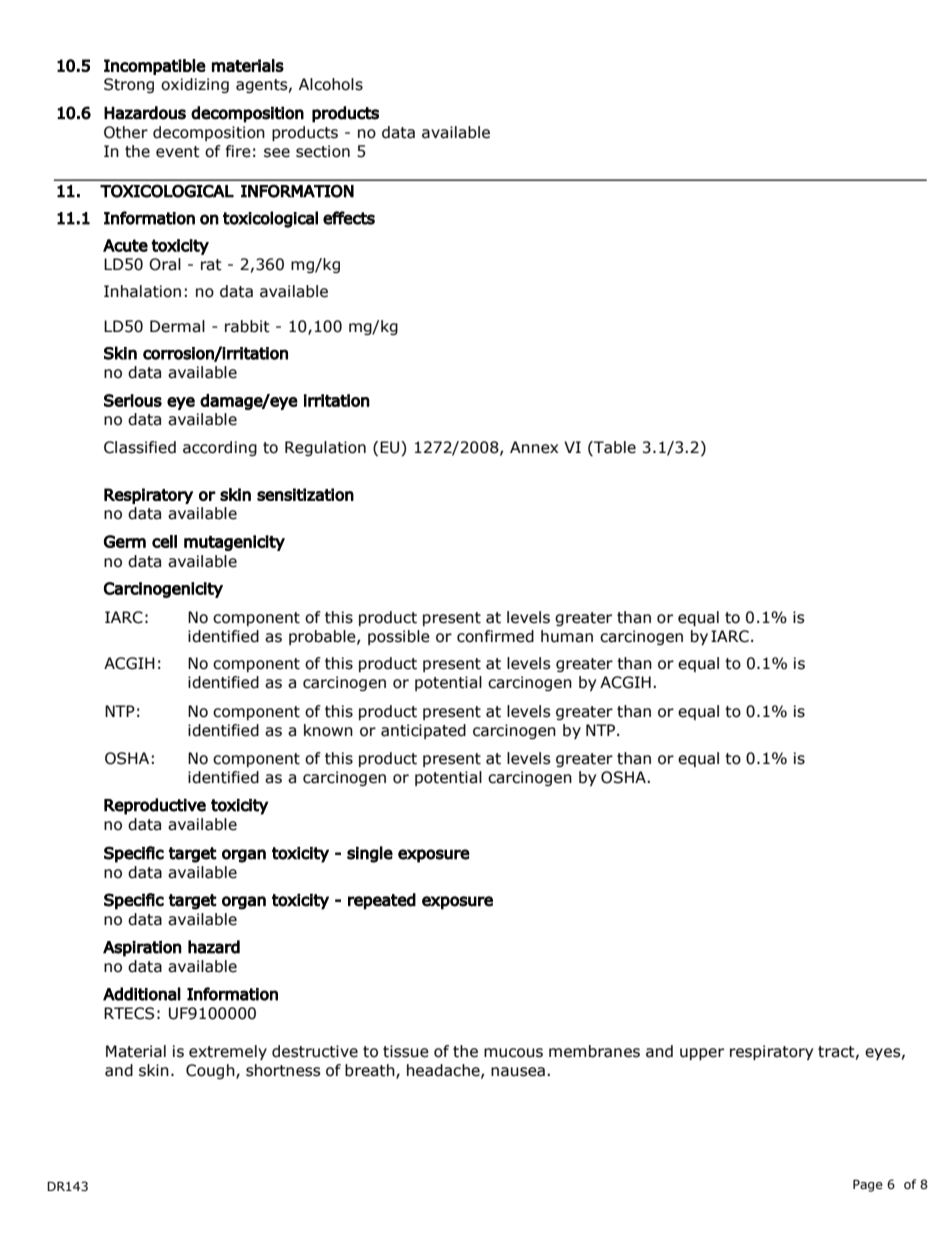 The width and height of the screenshot is (952, 1233). I want to click on nausea, so click(518, 1072).
